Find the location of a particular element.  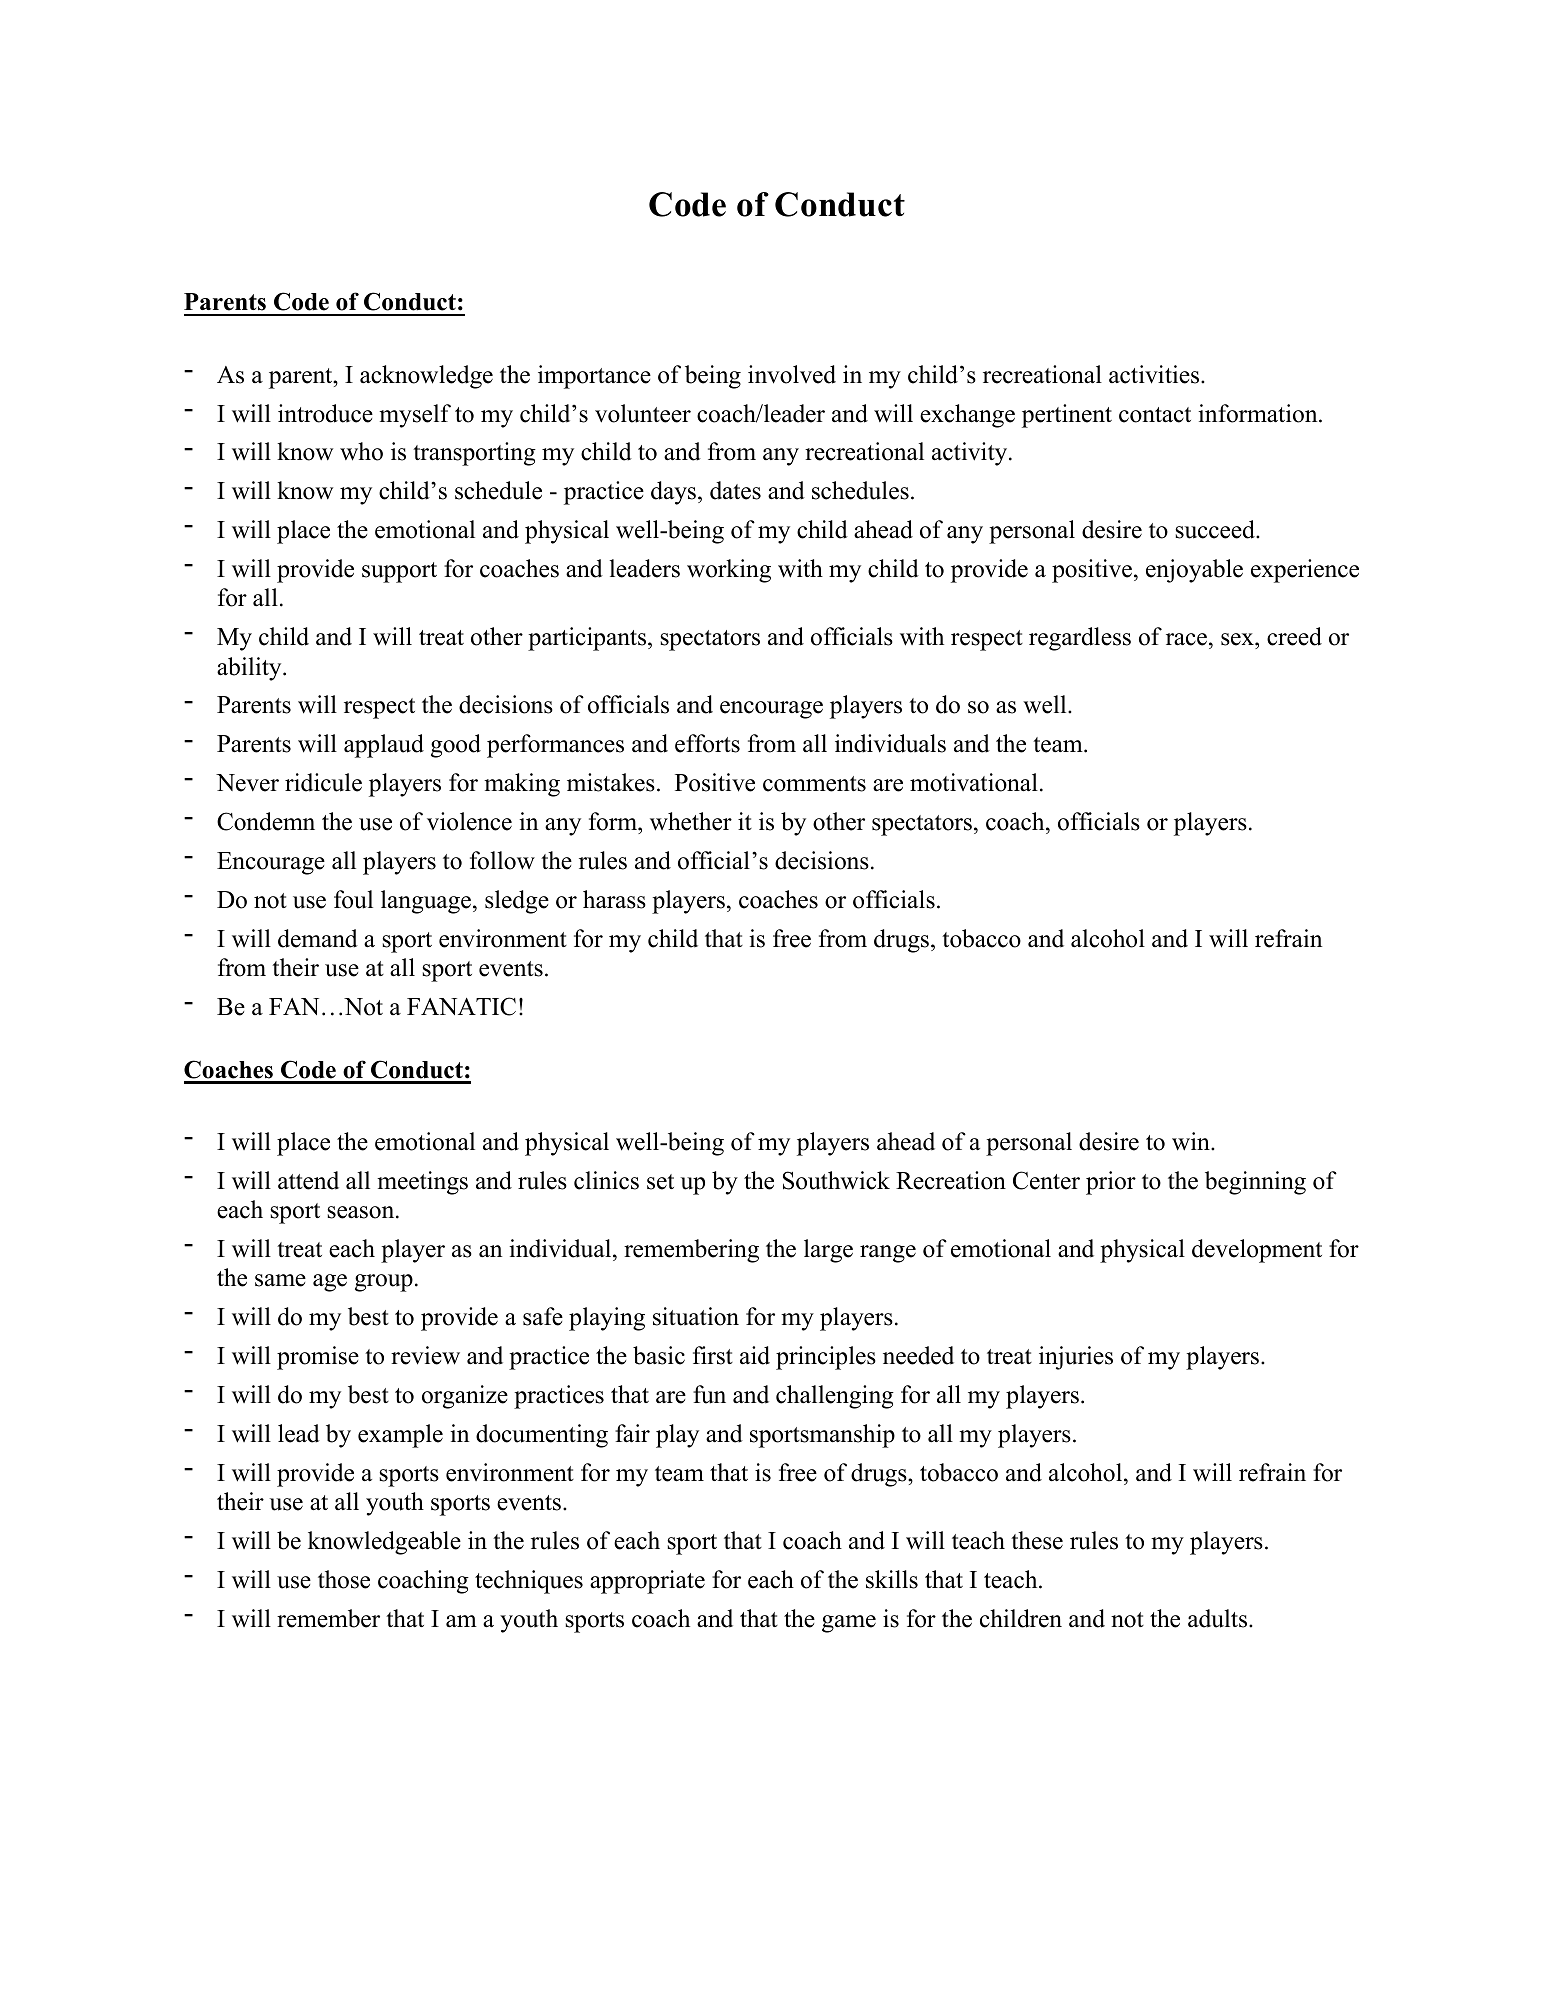

large is located at coordinates (828, 1251).
